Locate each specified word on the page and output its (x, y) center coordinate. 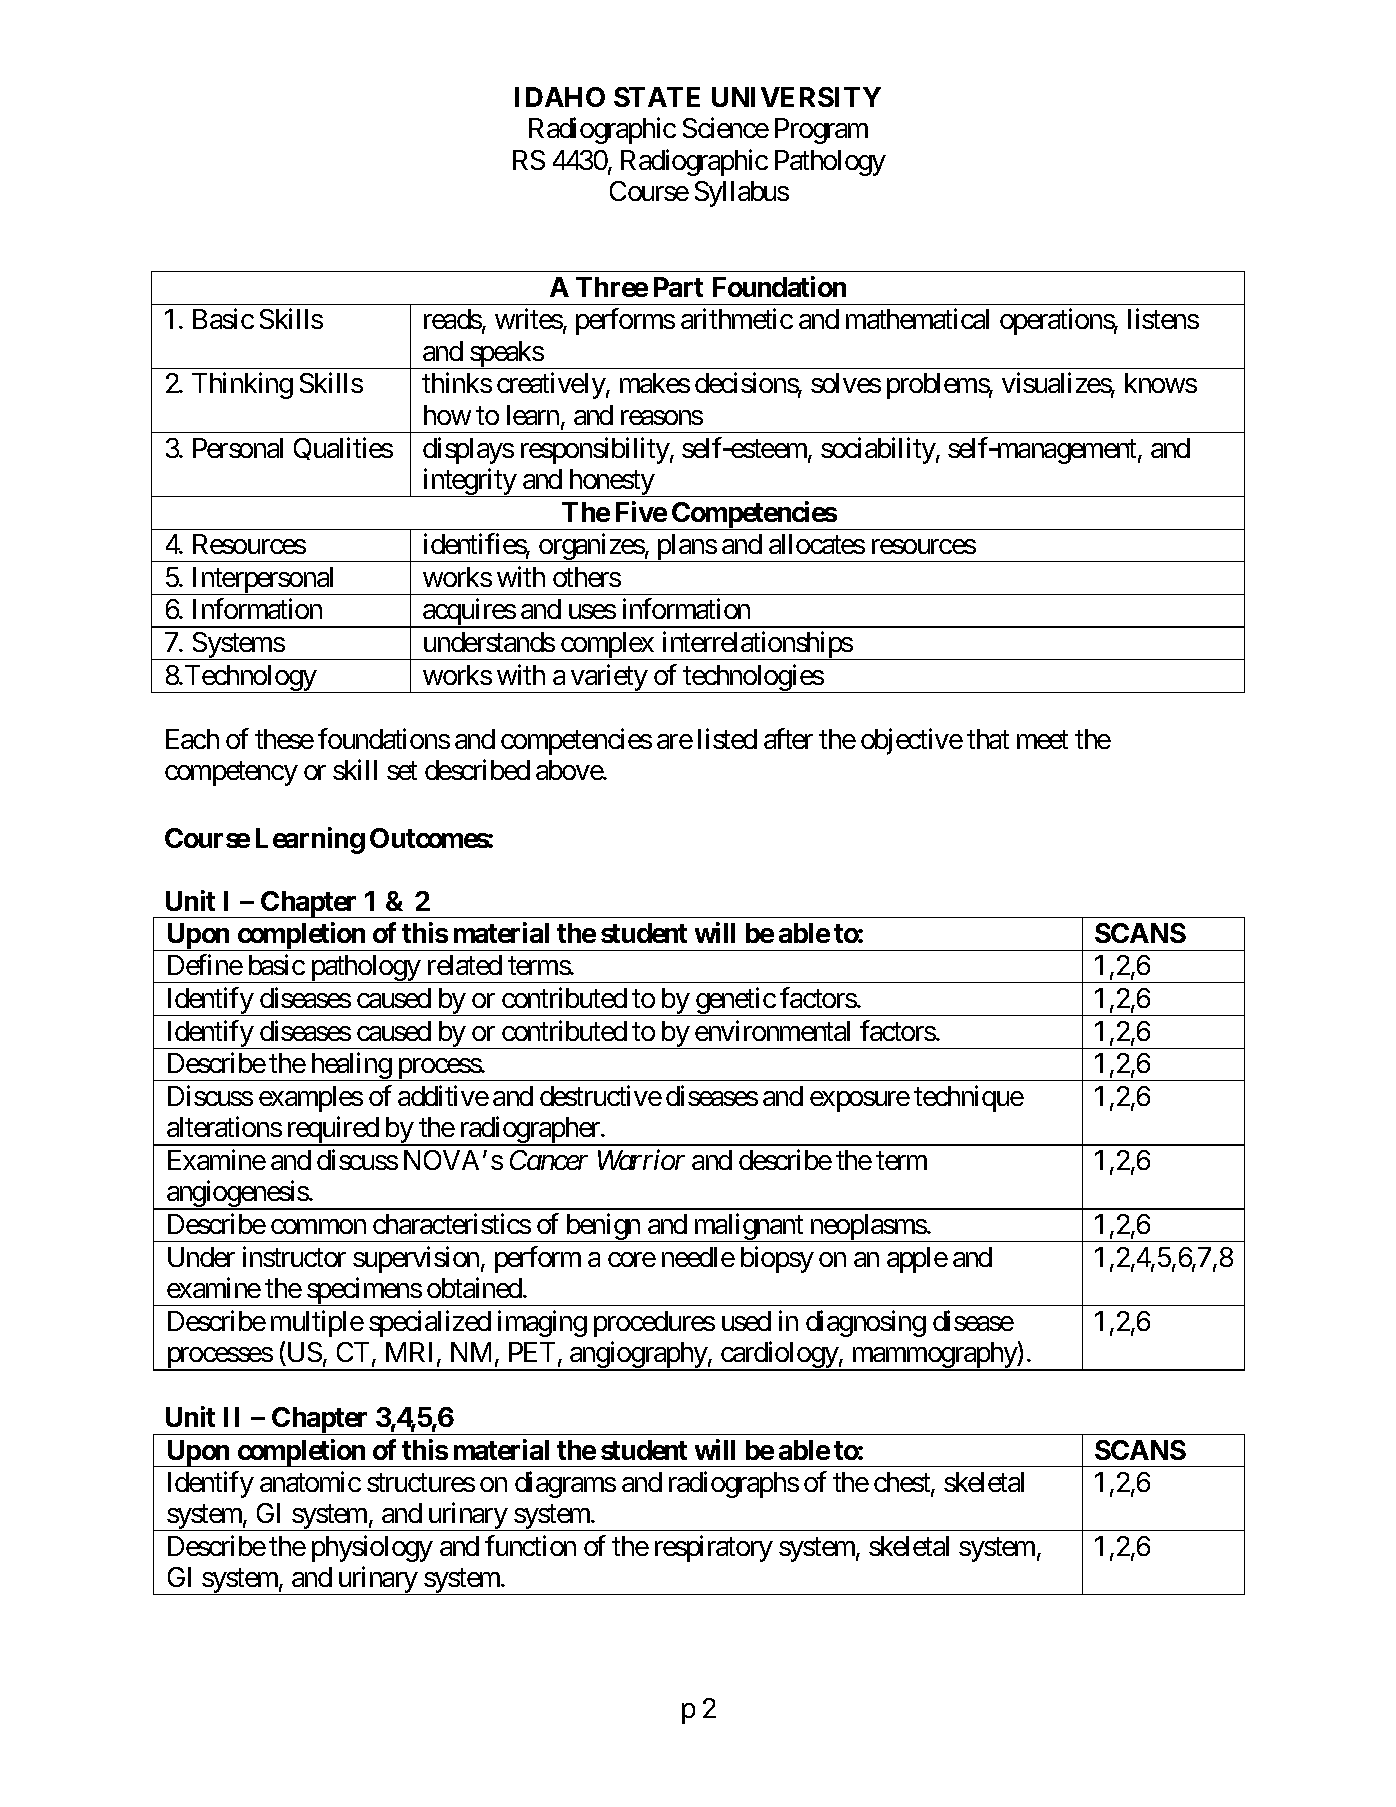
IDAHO (560, 97)
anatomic (310, 1481)
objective (912, 741)
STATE (657, 97)
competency (231, 774)
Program (821, 131)
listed (727, 738)
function (530, 1545)
